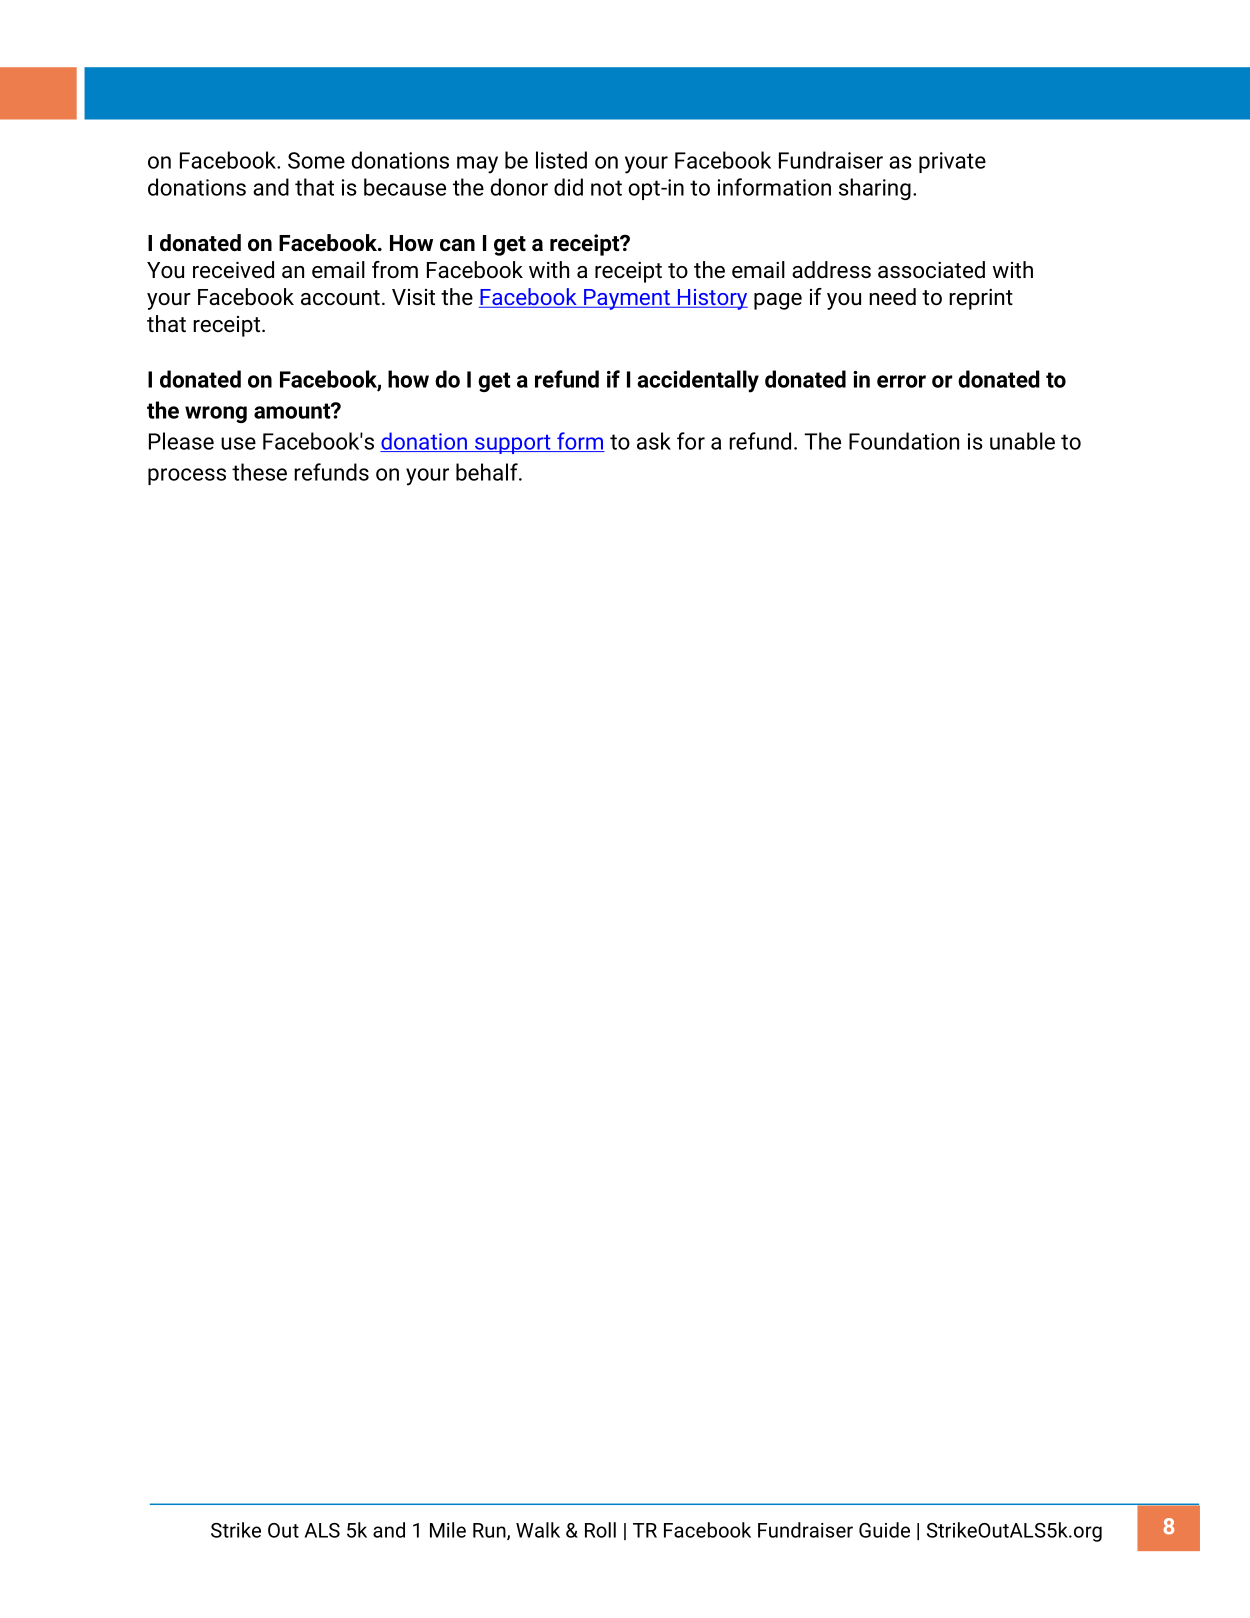  What do you see at coordinates (904, 441) in the screenshot?
I see `Foundation` at bounding box center [904, 441].
